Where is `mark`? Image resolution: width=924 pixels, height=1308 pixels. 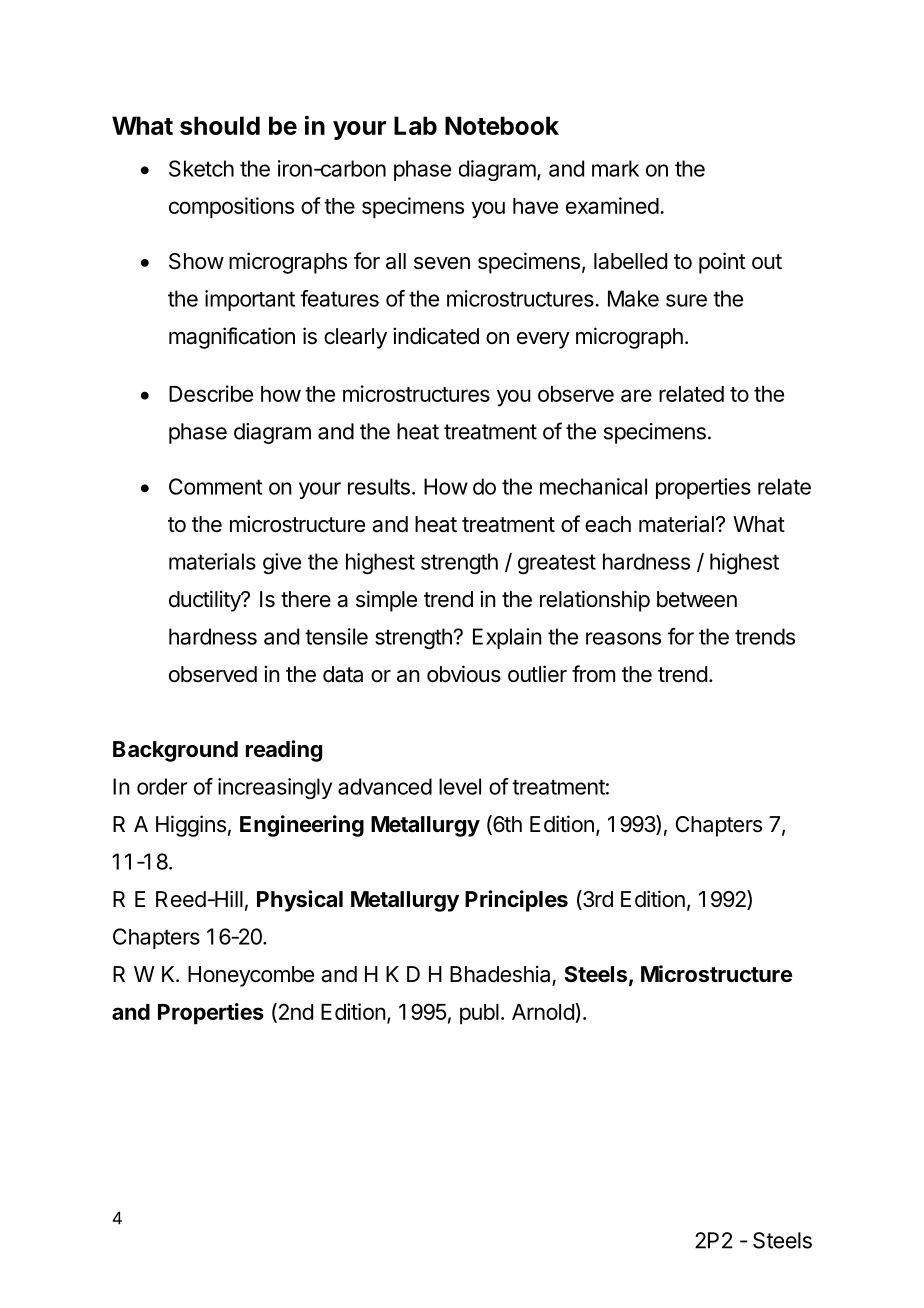
mark is located at coordinates (615, 168).
